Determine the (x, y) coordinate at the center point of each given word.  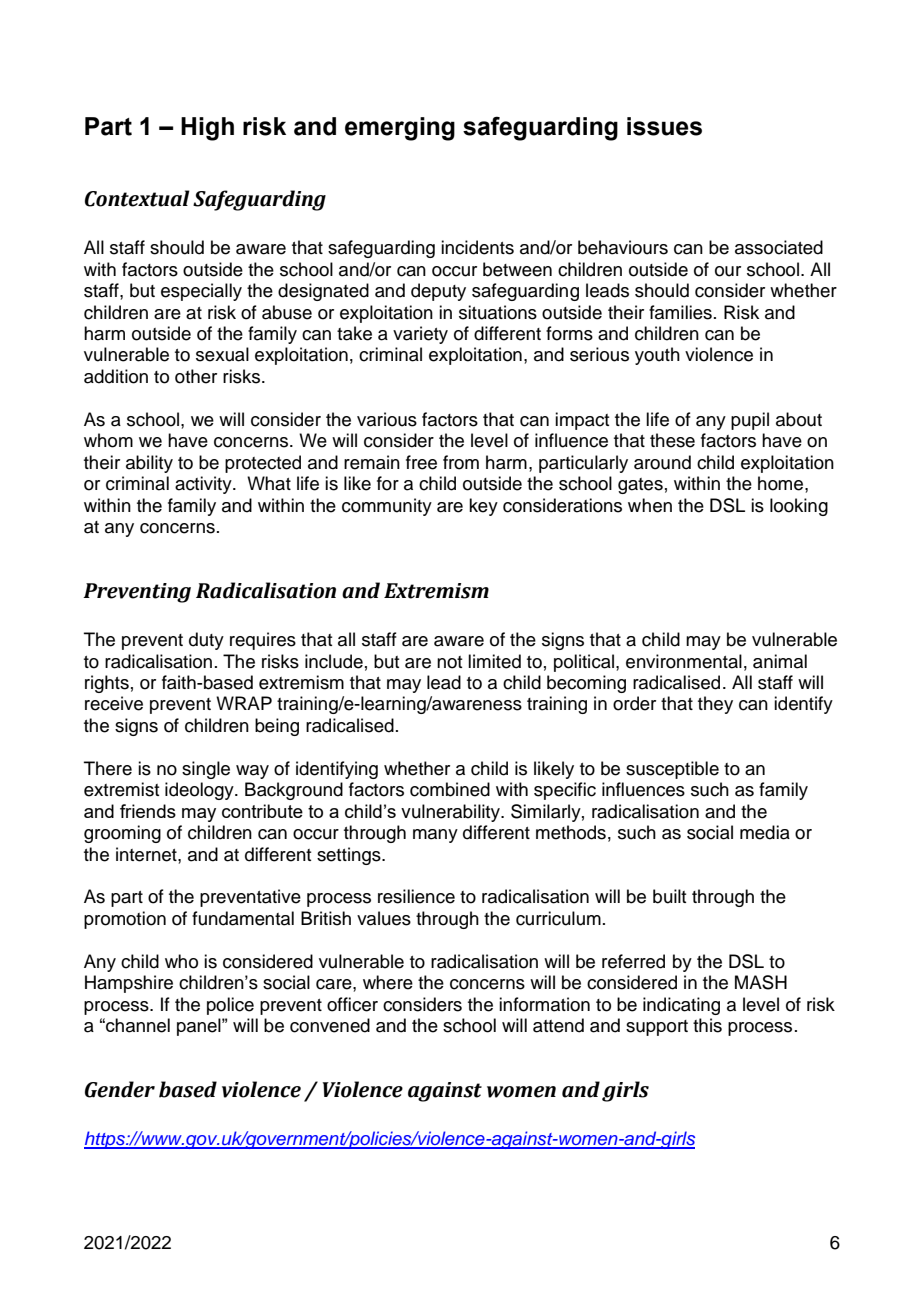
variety (420, 335)
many (435, 836)
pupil (750, 421)
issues (664, 126)
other (196, 376)
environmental (684, 661)
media (765, 832)
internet (147, 854)
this (707, 1025)
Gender (120, 1089)
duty (206, 641)
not (449, 662)
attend (558, 1025)
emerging (400, 129)
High (207, 129)
